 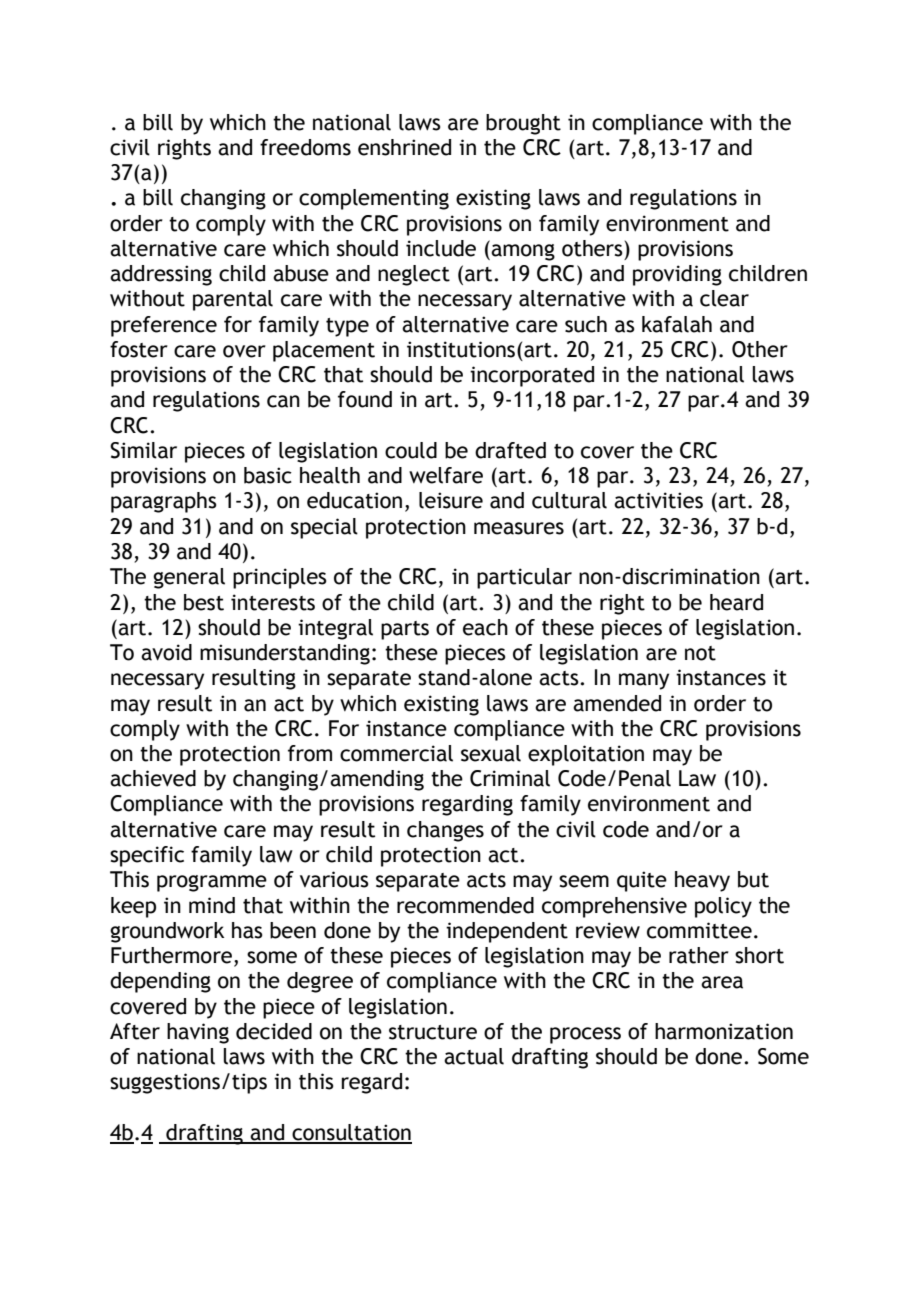 What do you see at coordinates (523, 124) in the screenshot?
I see `brought` at bounding box center [523, 124].
